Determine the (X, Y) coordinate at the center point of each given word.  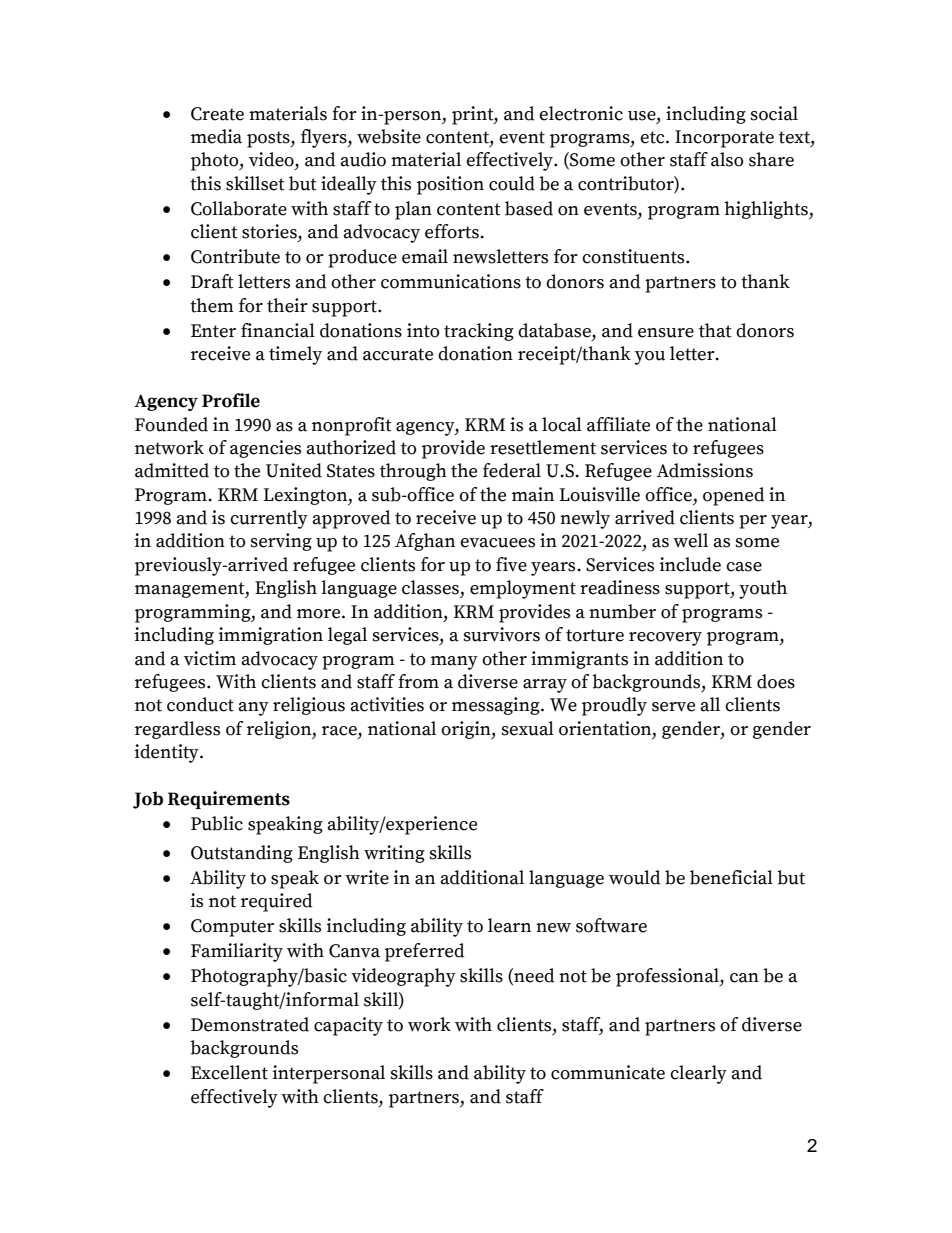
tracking (479, 332)
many (454, 663)
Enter (213, 331)
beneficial (731, 877)
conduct (200, 704)
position (450, 185)
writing (394, 854)
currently (269, 519)
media (216, 136)
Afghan (425, 542)
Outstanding (242, 854)
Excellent (229, 1072)
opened (734, 496)
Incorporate (724, 139)
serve (673, 707)
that (715, 330)
